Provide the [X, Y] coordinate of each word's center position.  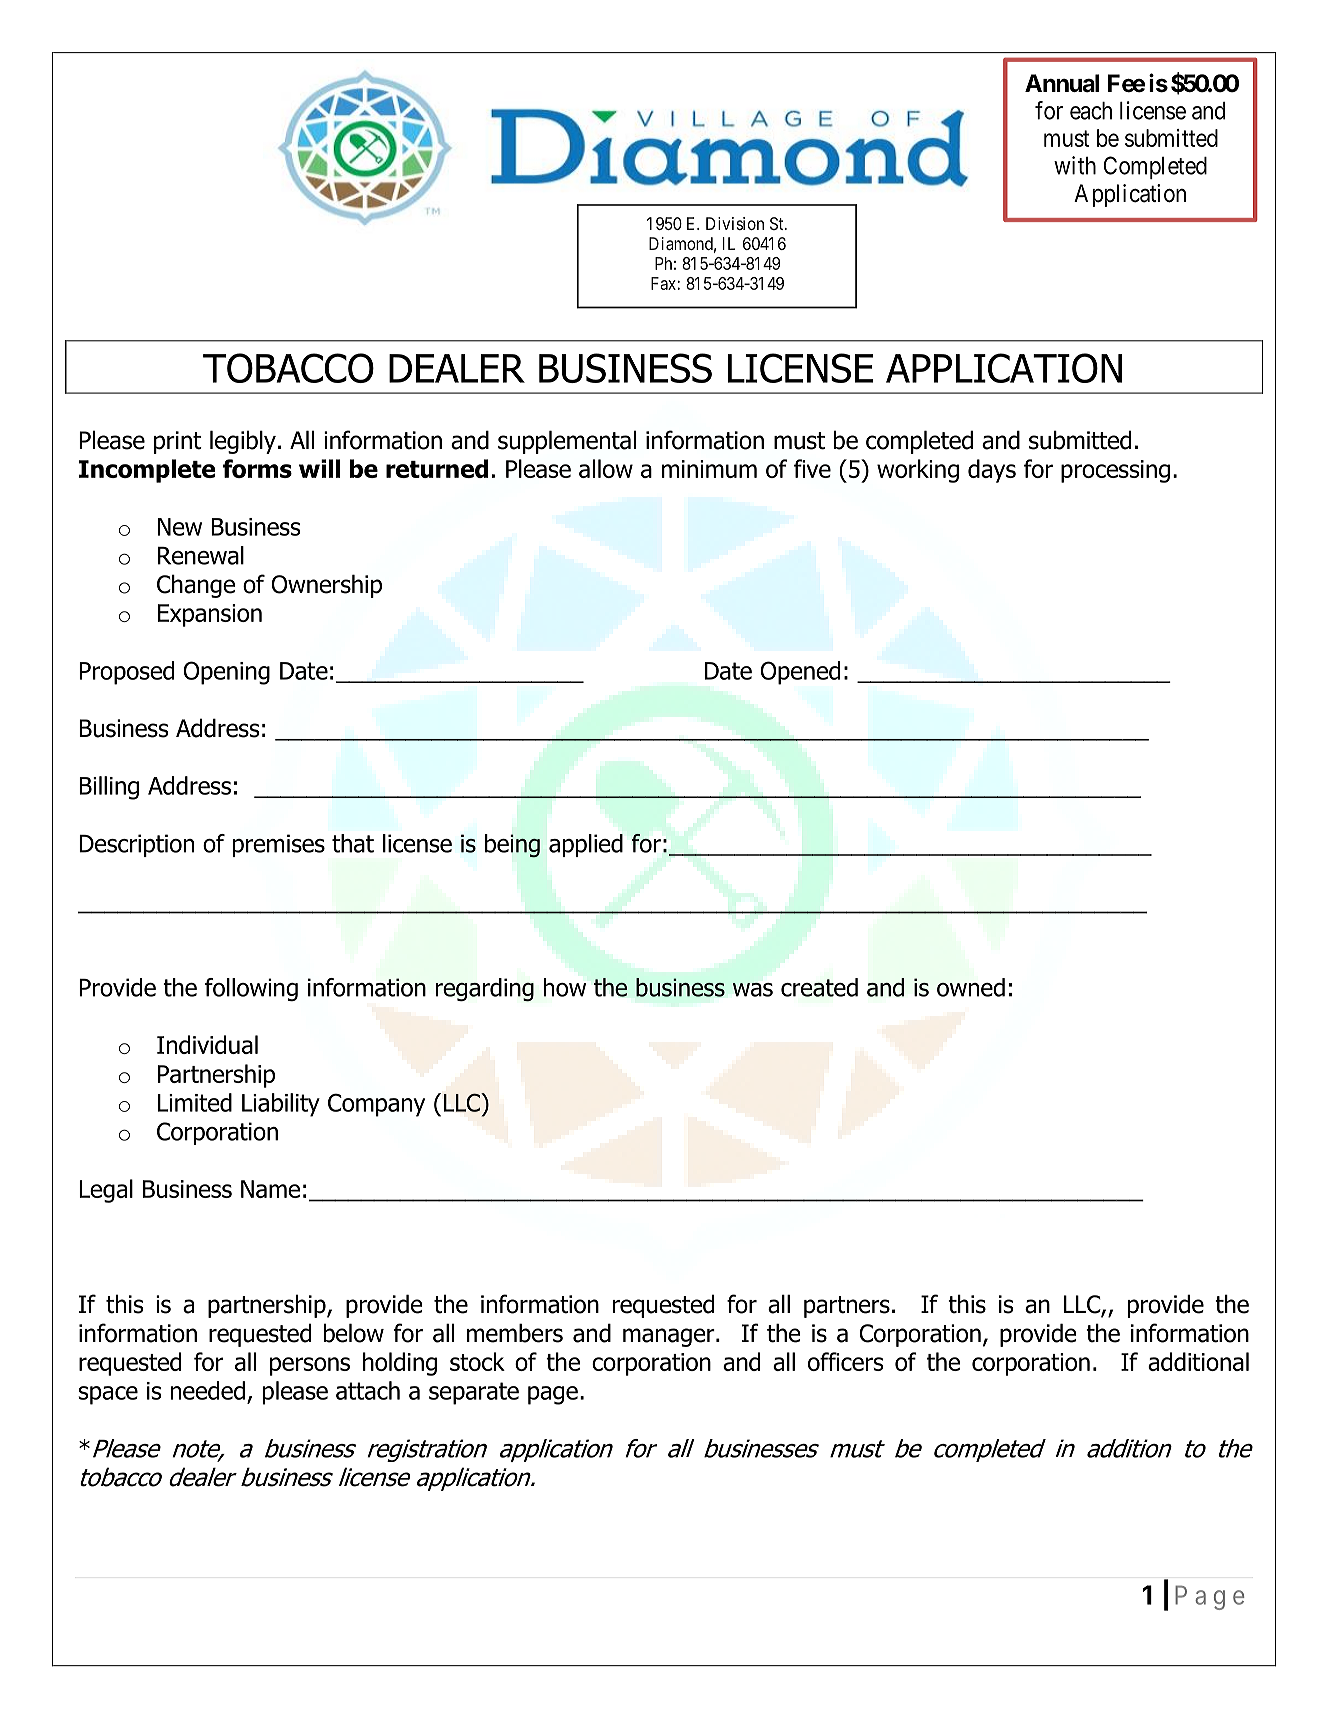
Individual [207, 1044]
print [178, 442]
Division [735, 223]
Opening [226, 673]
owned [971, 987]
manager [670, 1337]
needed [208, 1390]
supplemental [567, 442]
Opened [800, 673]
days [992, 471]
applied [586, 845]
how [565, 987]
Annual [1062, 83]
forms [257, 468]
